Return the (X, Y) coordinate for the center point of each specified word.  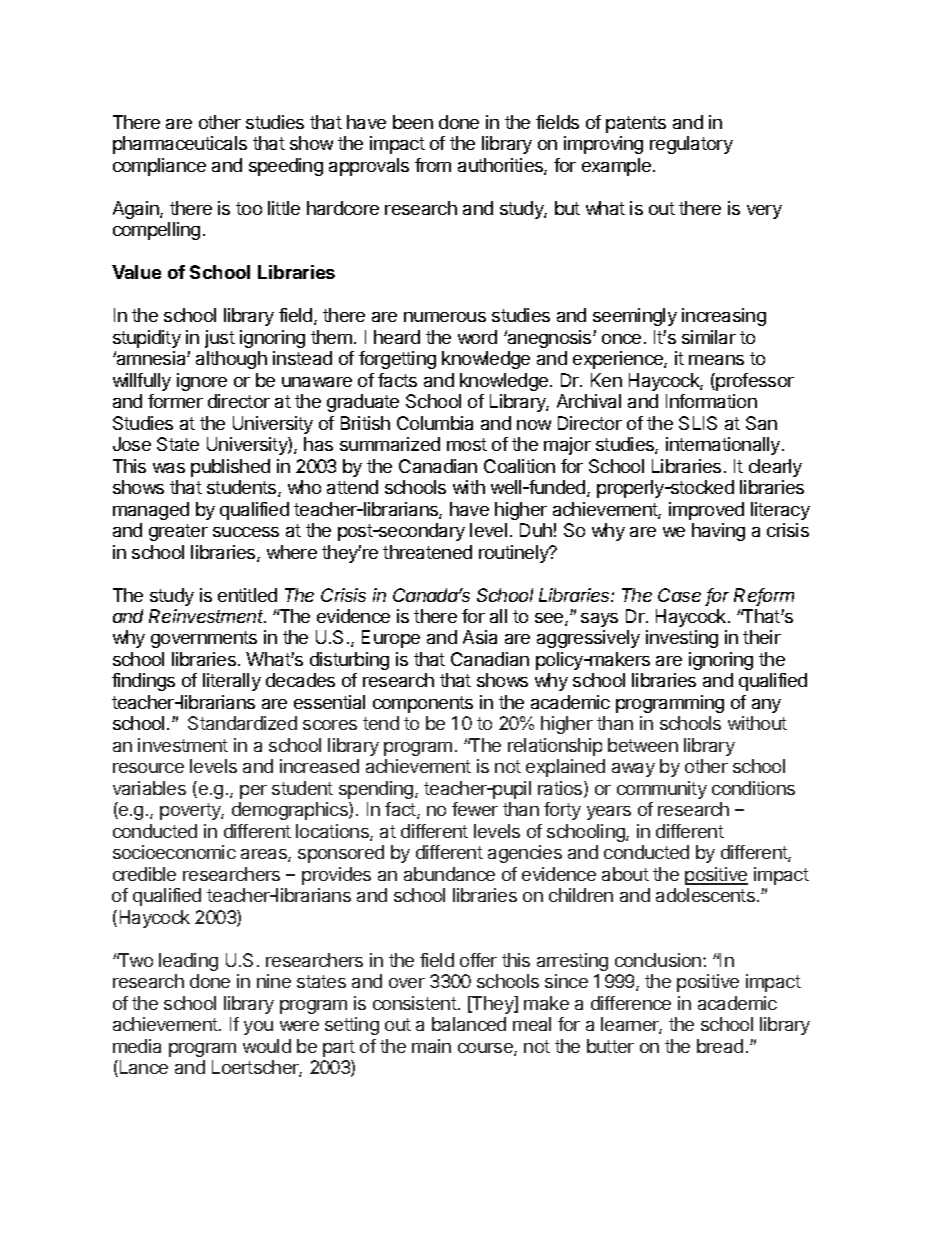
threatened (427, 552)
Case (679, 595)
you (258, 1028)
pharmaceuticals (180, 145)
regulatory (691, 145)
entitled (247, 595)
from (433, 165)
